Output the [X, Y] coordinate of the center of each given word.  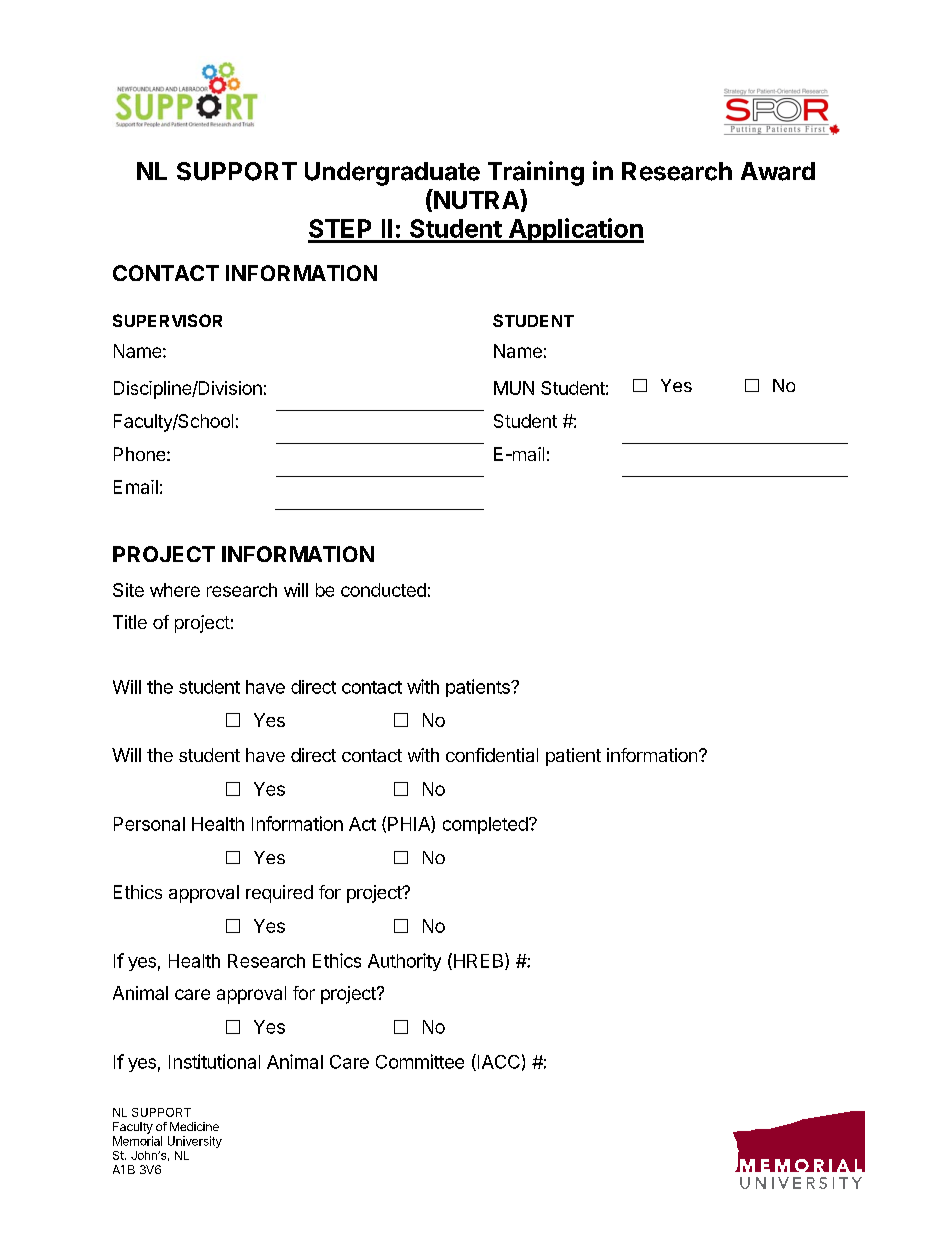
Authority [404, 962]
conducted [383, 590]
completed [485, 825]
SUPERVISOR [167, 320]
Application [575, 230]
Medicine [194, 1126]
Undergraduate [392, 174]
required [279, 894]
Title [130, 622]
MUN [514, 388]
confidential [492, 755]
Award [778, 171]
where [175, 590]
